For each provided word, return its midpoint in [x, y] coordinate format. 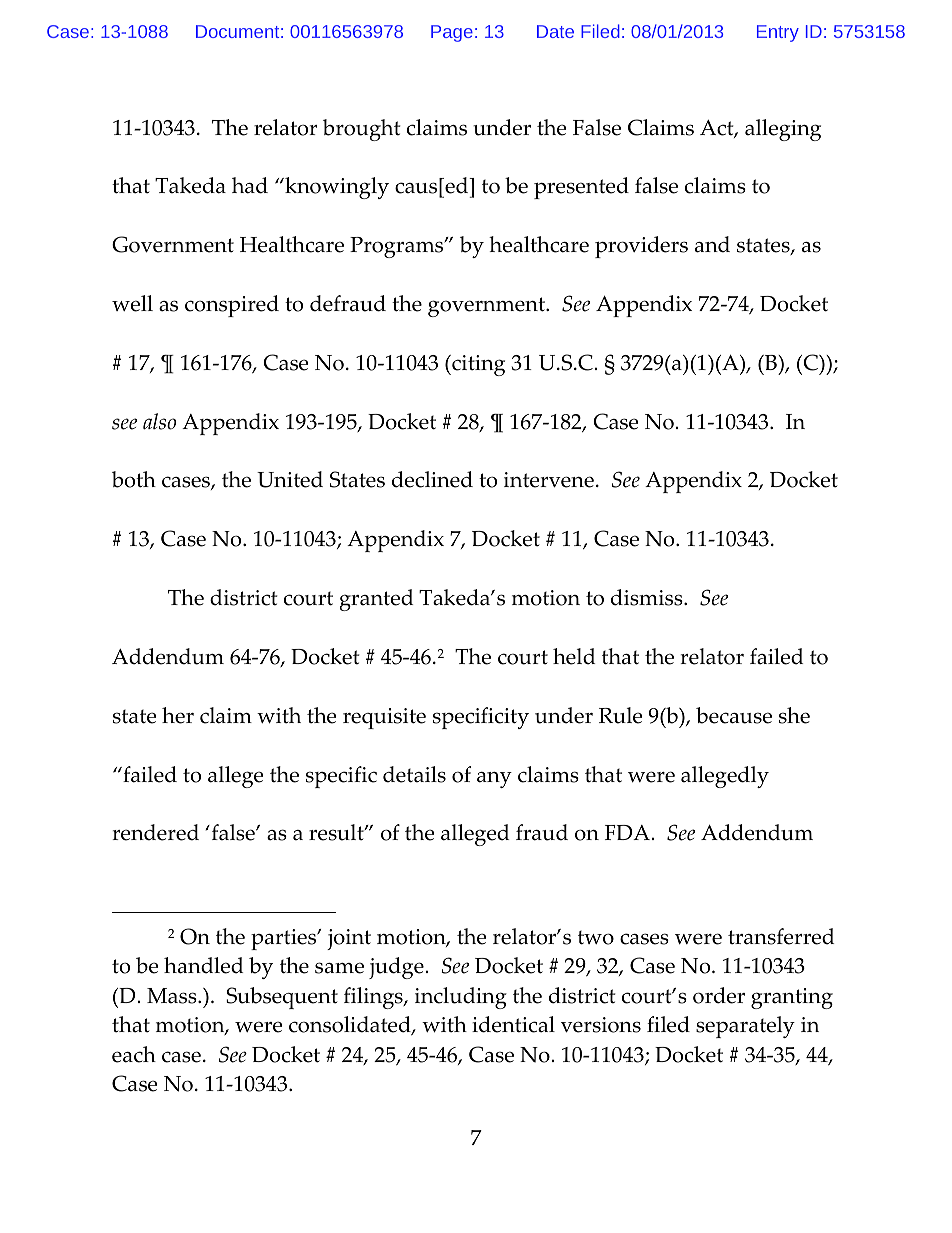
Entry [778, 33]
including [461, 998]
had [250, 185]
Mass [173, 996]
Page [452, 33]
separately [745, 1027]
